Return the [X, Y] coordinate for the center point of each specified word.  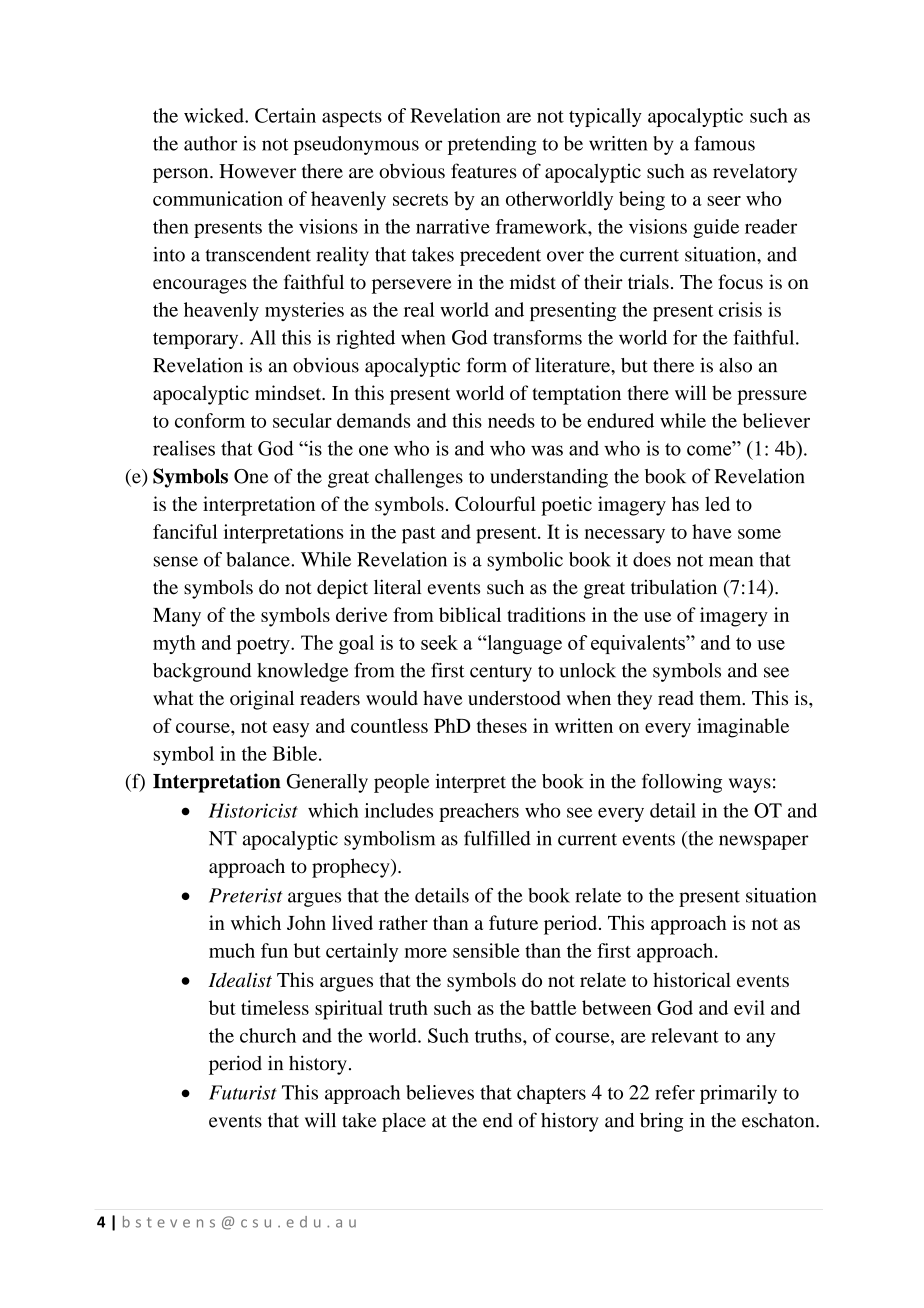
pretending [492, 145]
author [210, 143]
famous [724, 143]
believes [440, 1092]
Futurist [243, 1092]
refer [675, 1092]
